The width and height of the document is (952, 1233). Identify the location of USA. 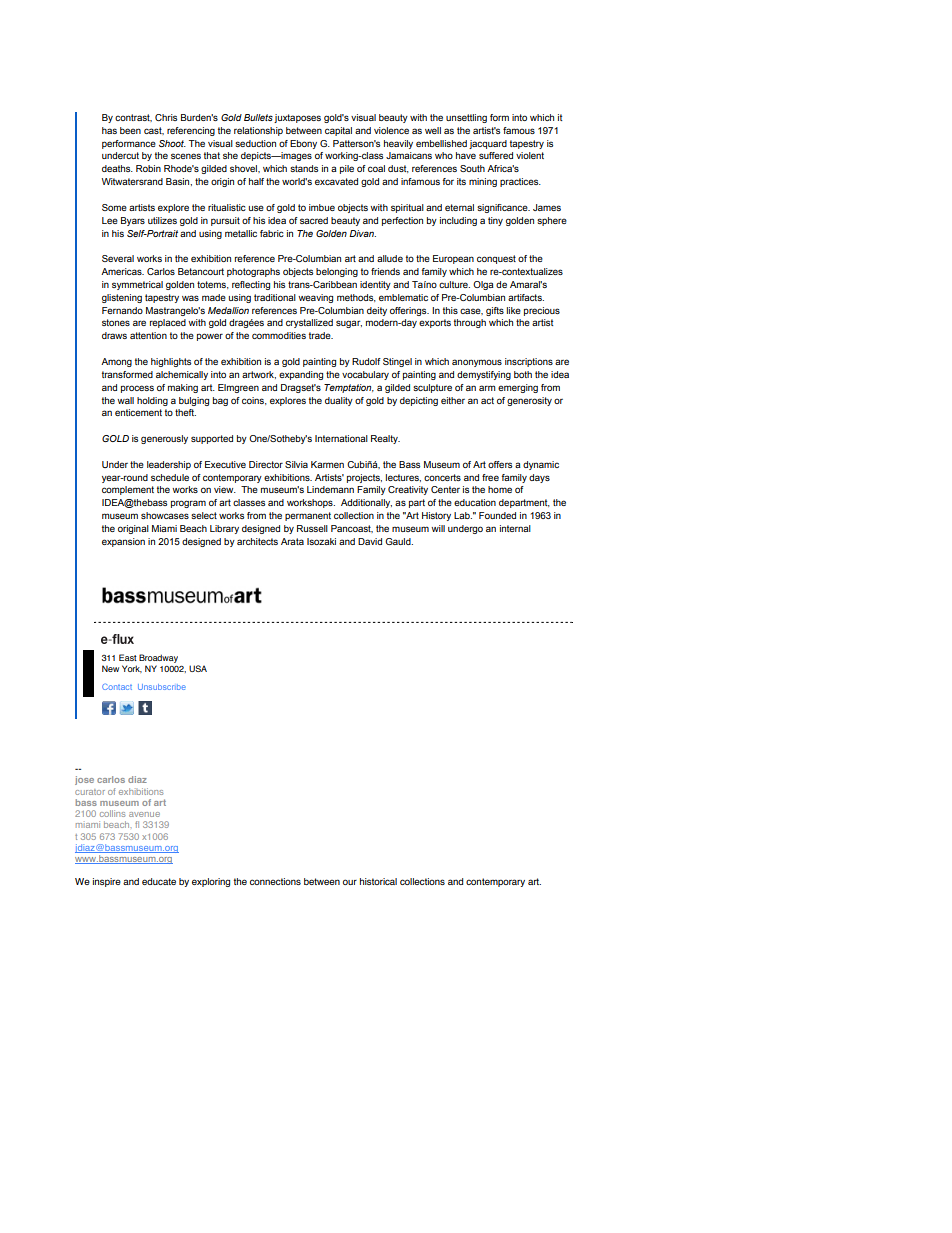
(198, 668).
